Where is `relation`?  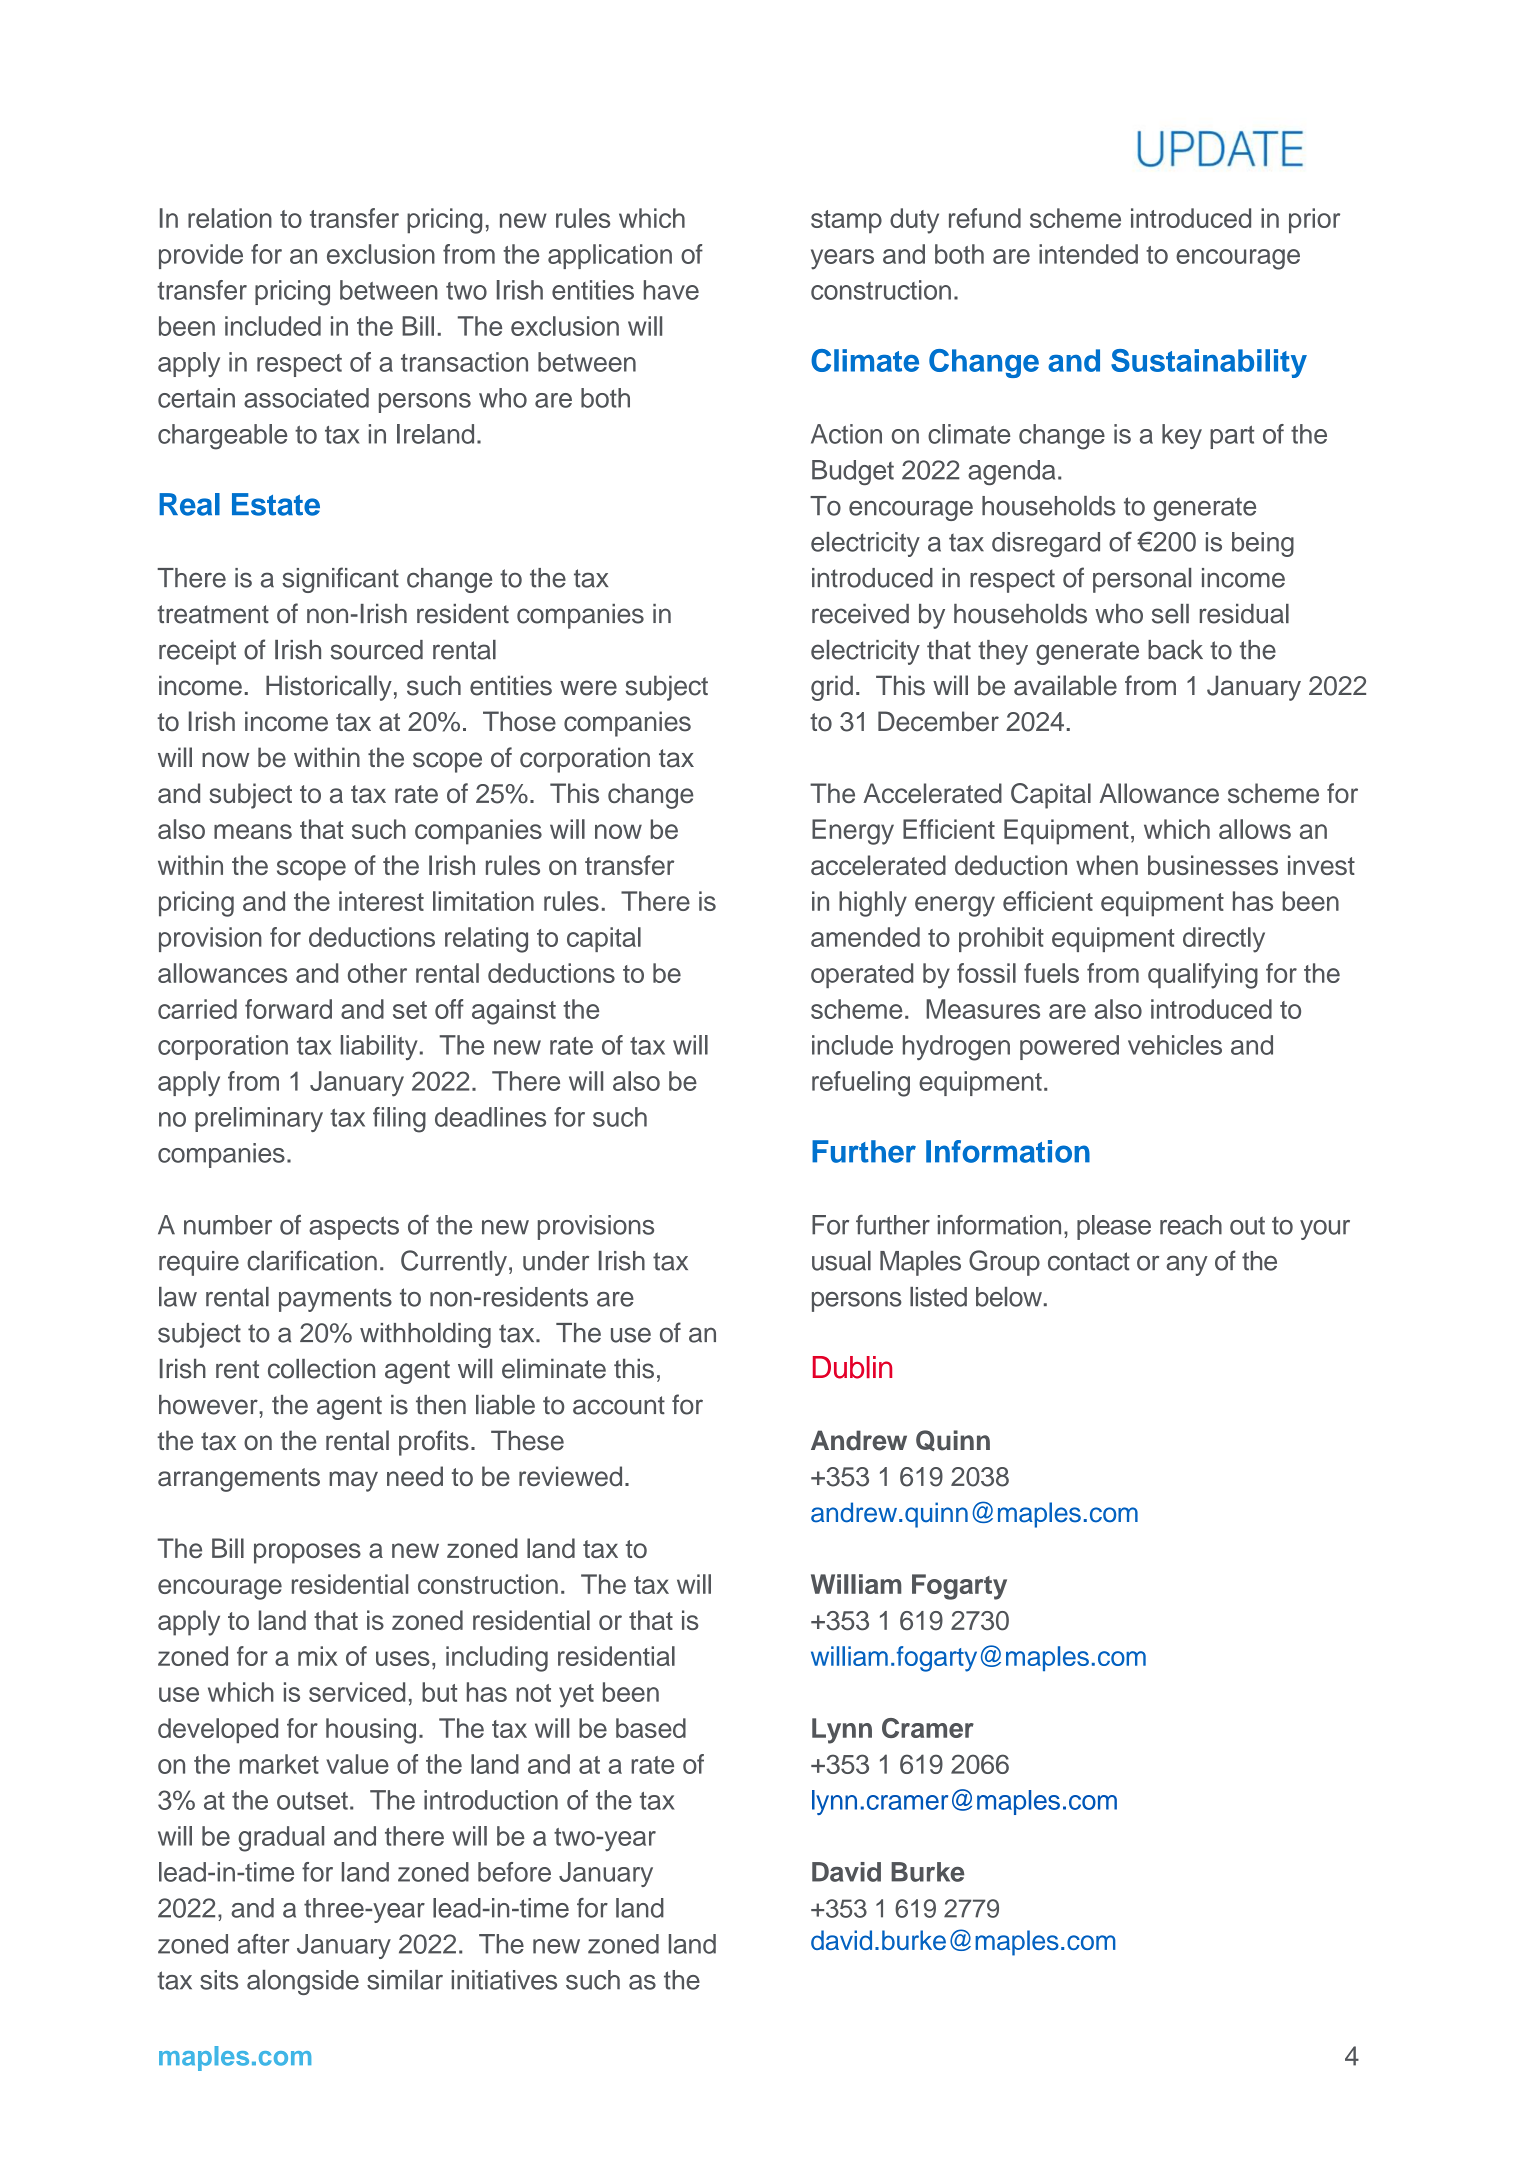 relation is located at coordinates (230, 218).
